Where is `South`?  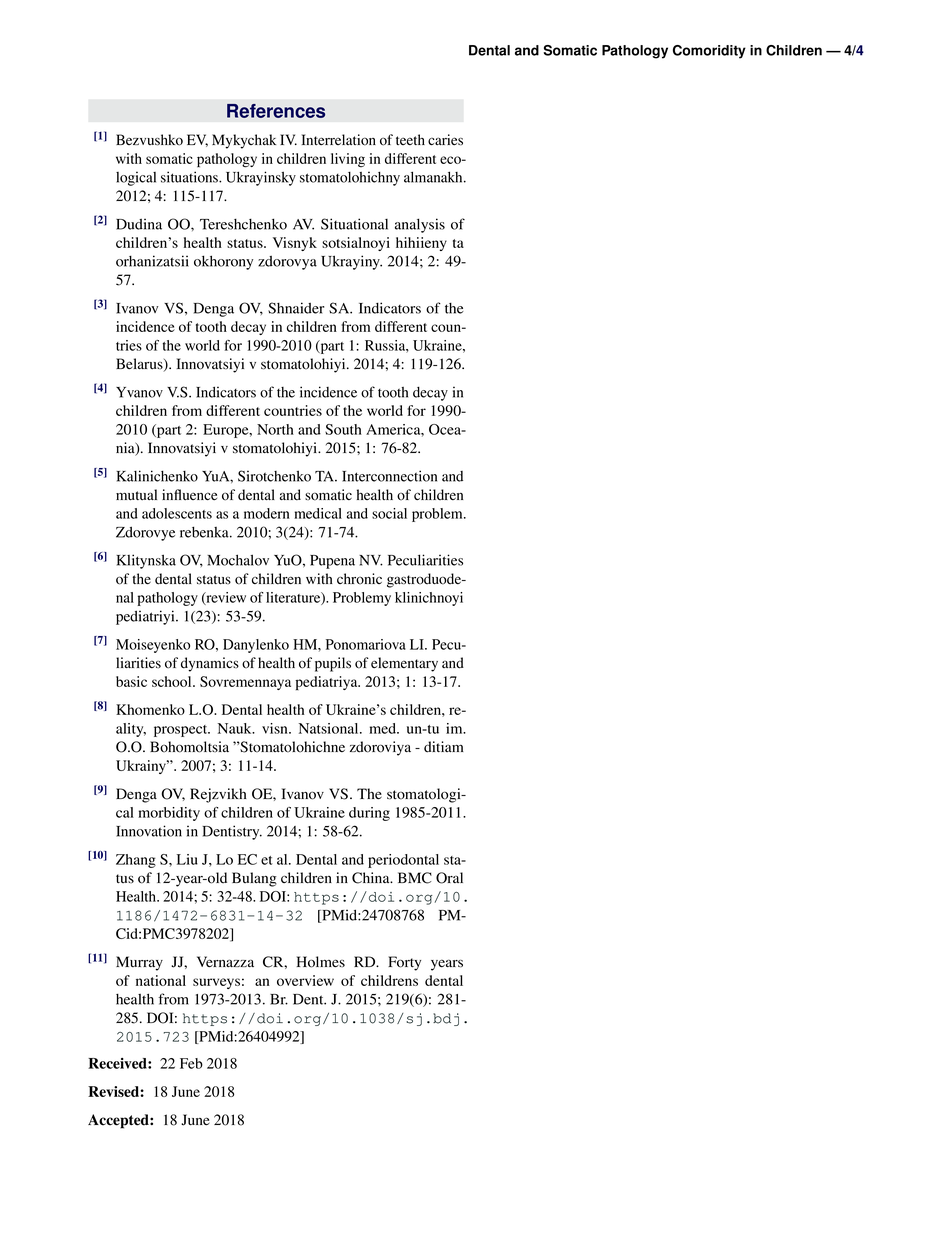 South is located at coordinates (343, 429).
